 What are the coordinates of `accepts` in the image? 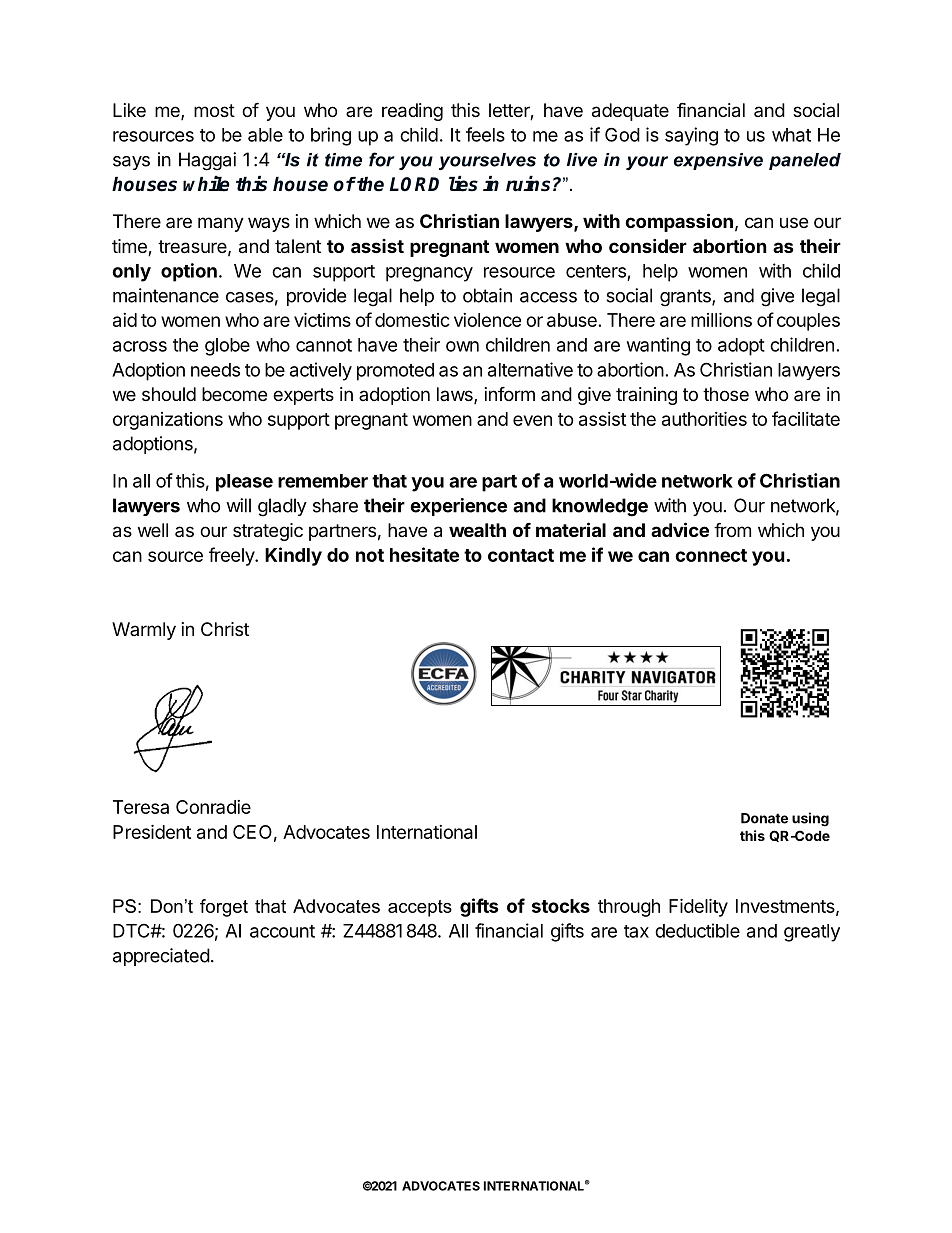 It's located at (420, 908).
